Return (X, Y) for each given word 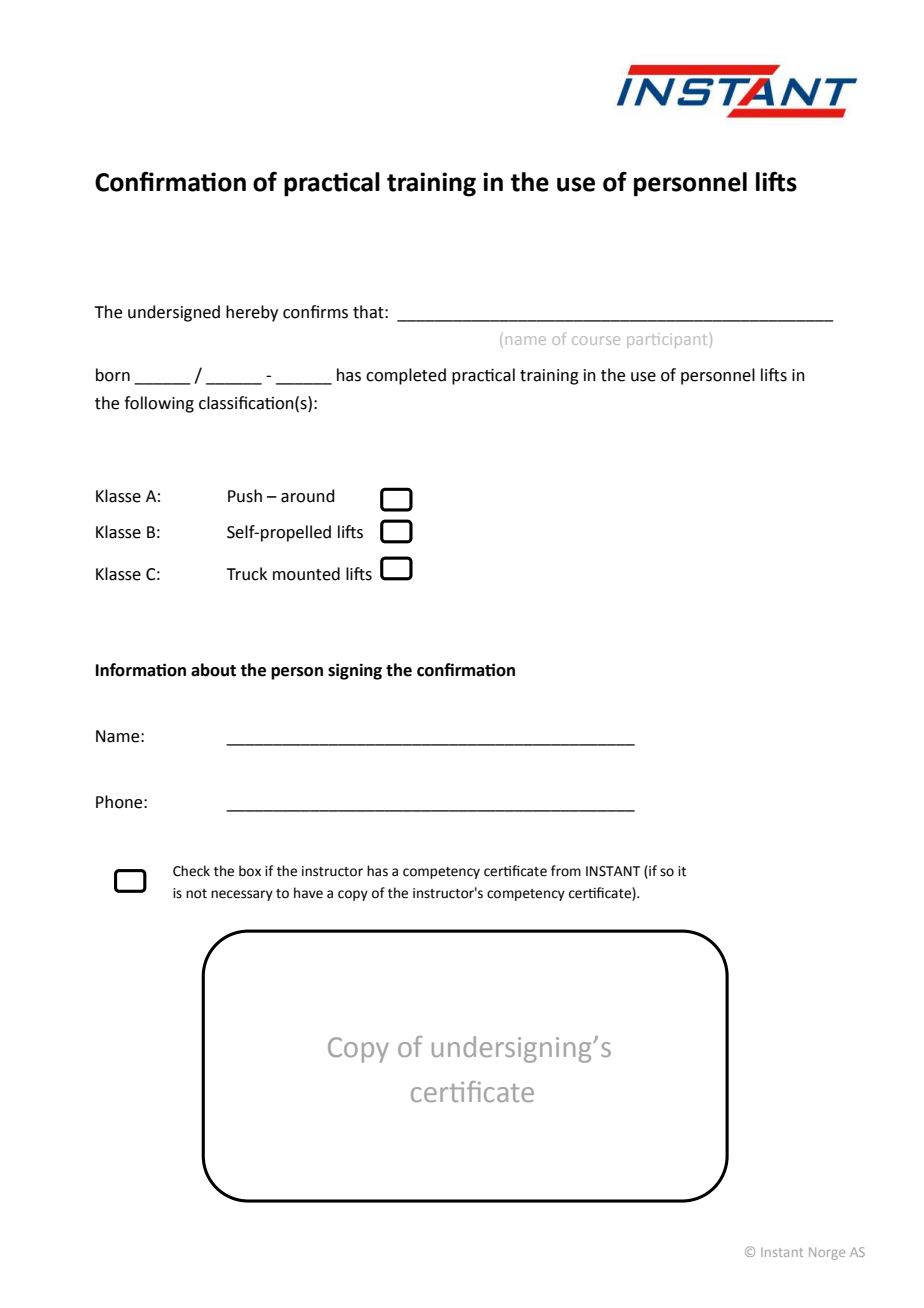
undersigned (174, 313)
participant (667, 340)
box (250, 871)
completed (406, 376)
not (196, 894)
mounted (306, 574)
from (566, 871)
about (213, 670)
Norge (827, 1253)
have (308, 893)
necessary (242, 895)
